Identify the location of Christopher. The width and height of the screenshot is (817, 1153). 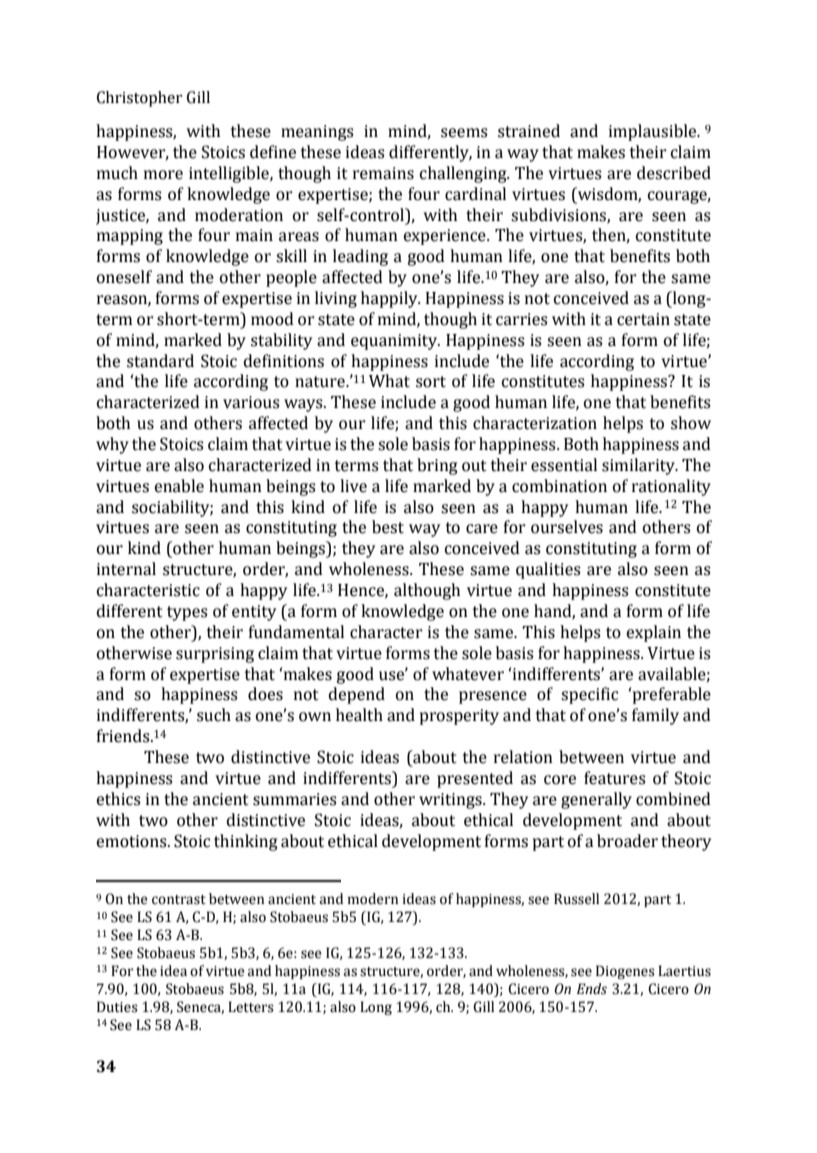
(139, 99).
